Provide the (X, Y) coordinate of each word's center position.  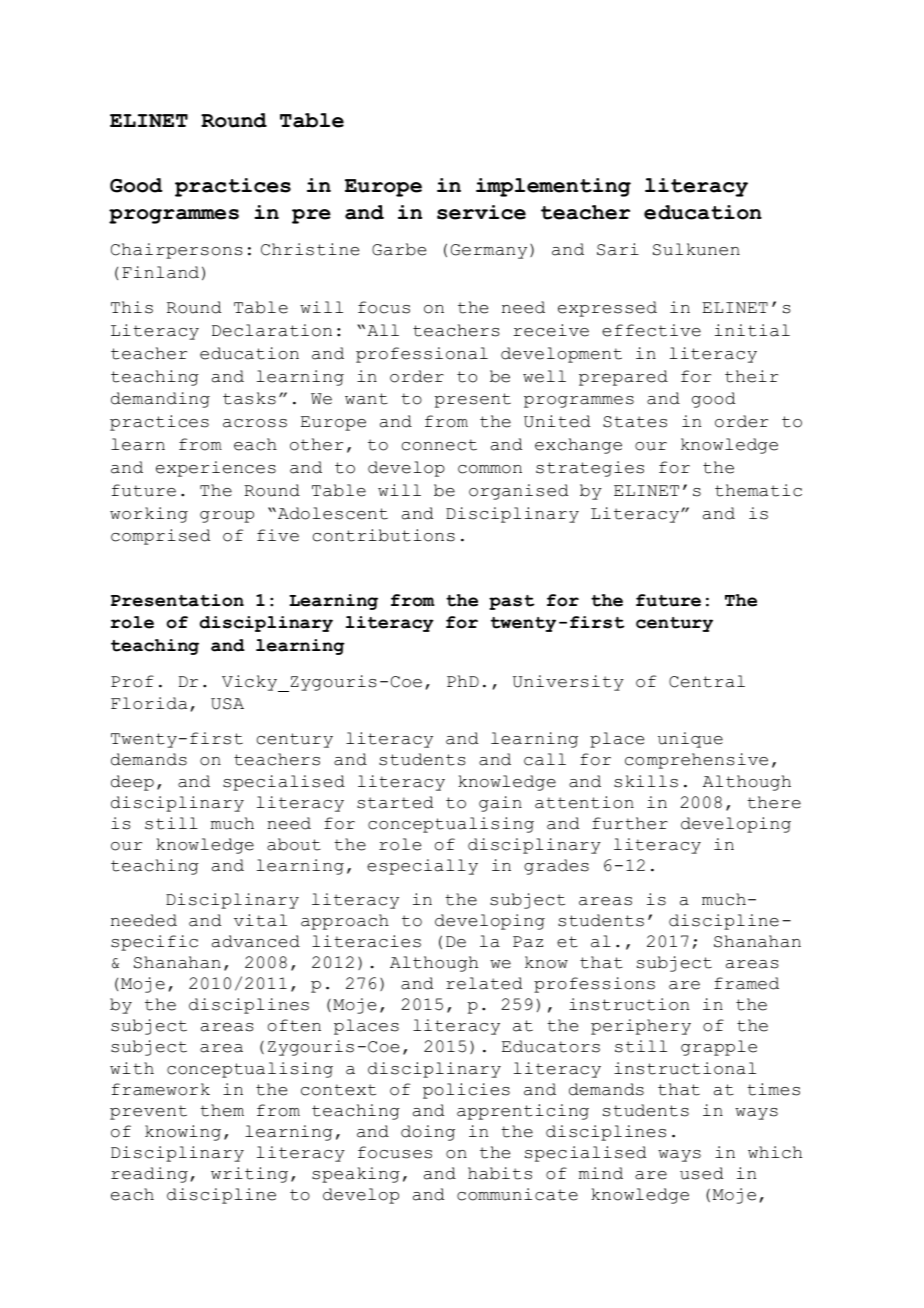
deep (132, 783)
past (511, 602)
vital (260, 920)
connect (439, 445)
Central (707, 681)
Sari (618, 249)
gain (500, 804)
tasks (249, 398)
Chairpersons (177, 251)
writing (249, 1175)
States (635, 422)
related (484, 983)
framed (746, 983)
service (481, 212)
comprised (160, 537)
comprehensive (696, 761)
